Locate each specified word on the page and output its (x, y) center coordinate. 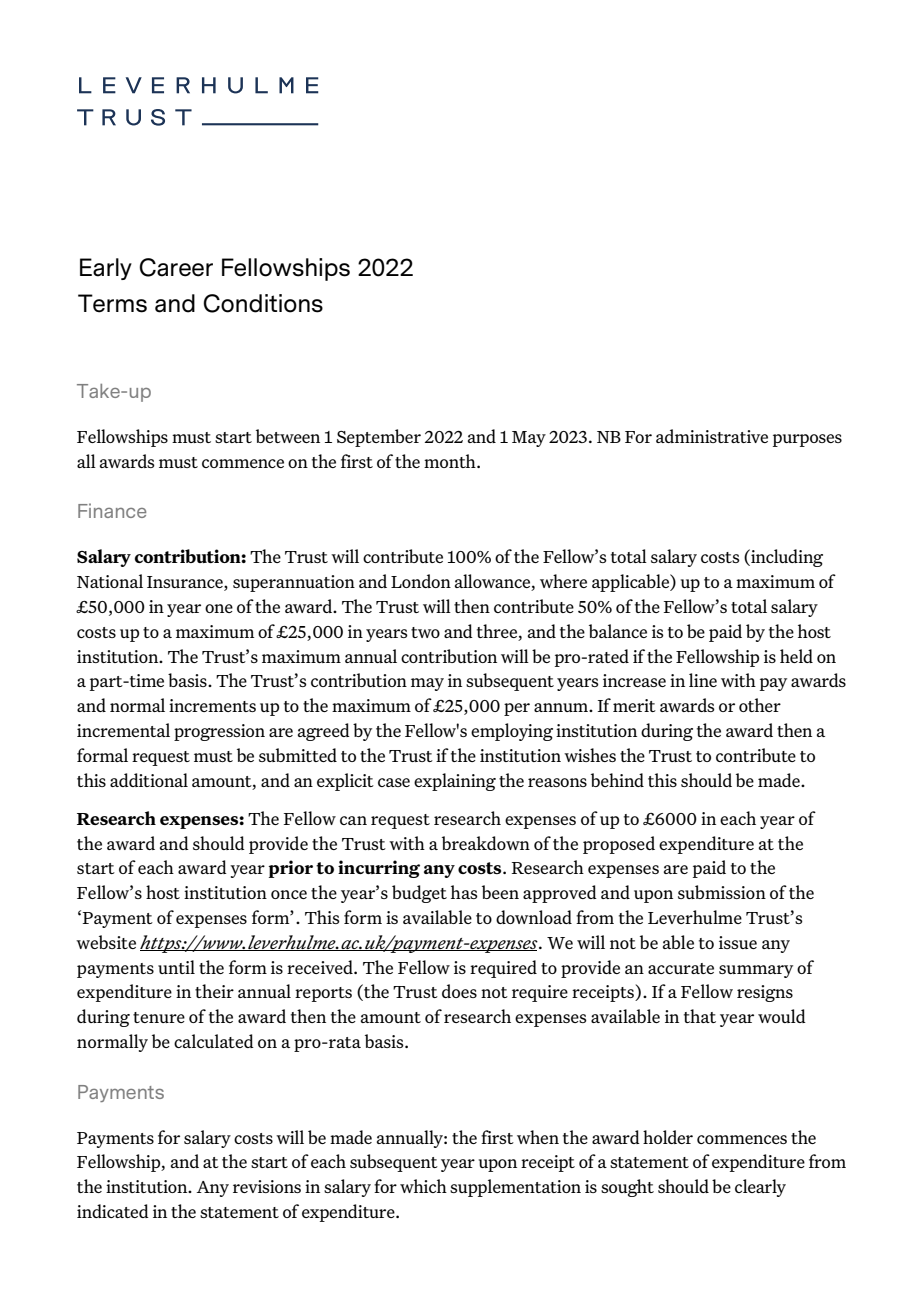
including (786, 558)
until (176, 967)
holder (668, 1137)
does (459, 991)
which (423, 1186)
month (451, 461)
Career (176, 267)
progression (219, 732)
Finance (112, 510)
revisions (267, 1186)
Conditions (263, 303)
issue (738, 942)
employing (512, 732)
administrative (712, 436)
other (760, 705)
